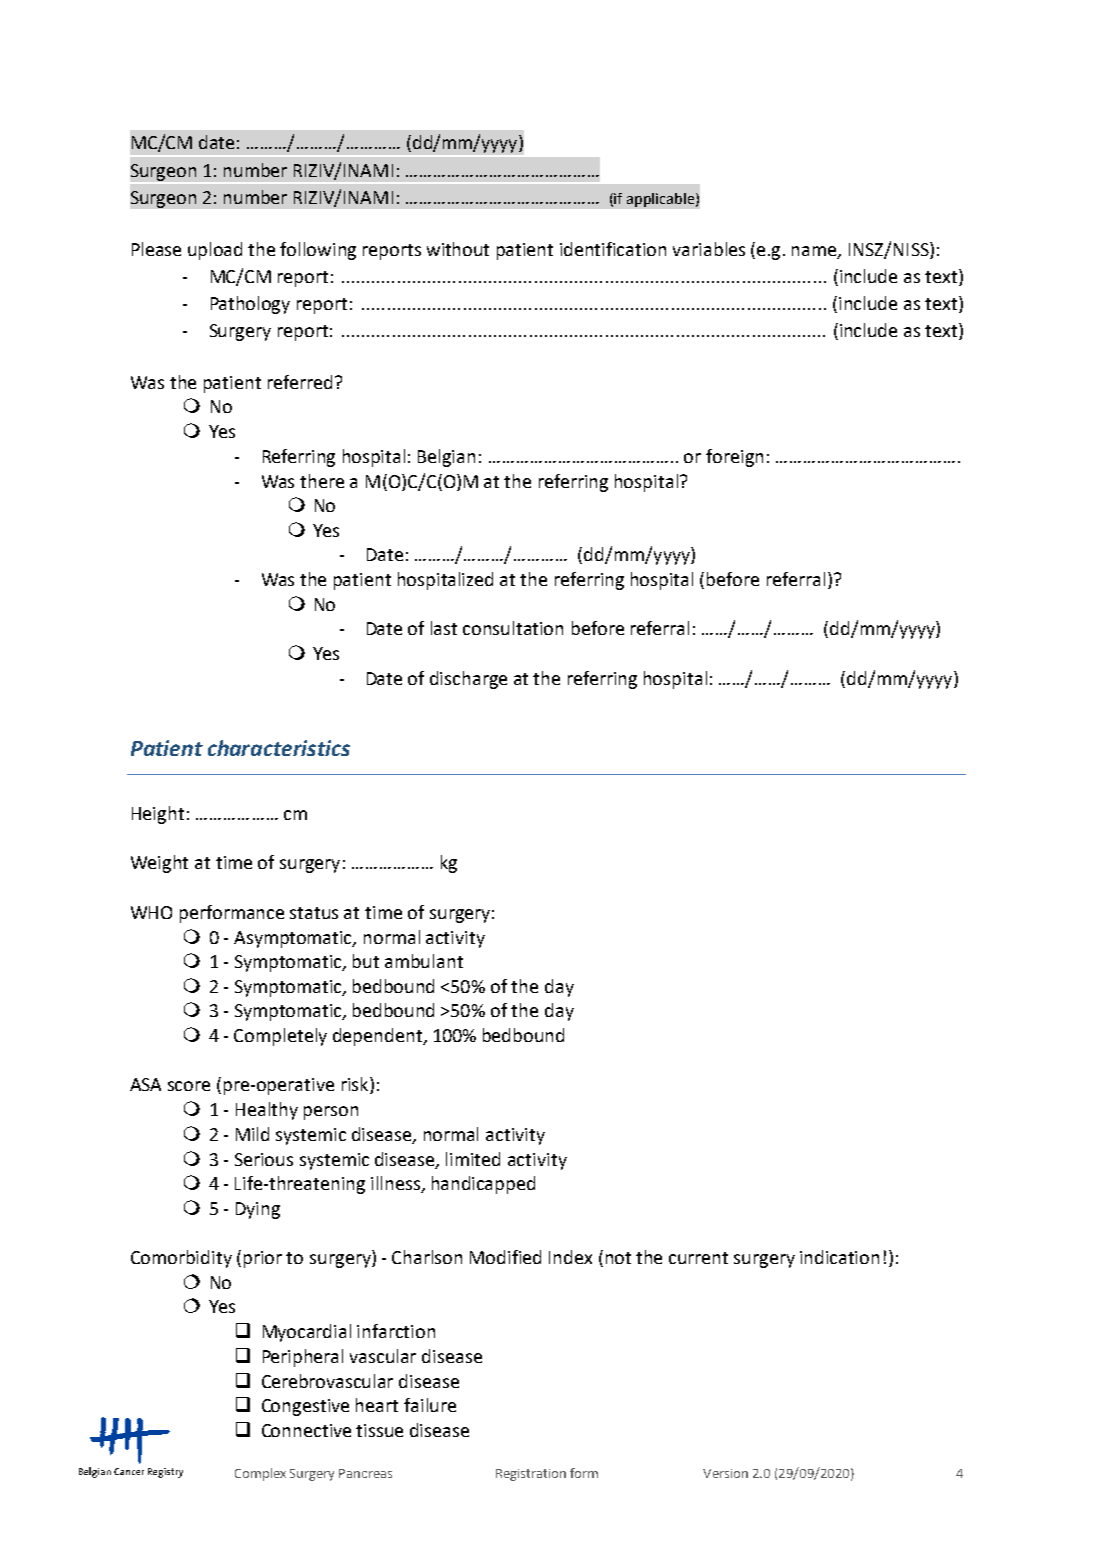 This screenshot has width=1094, height=1547. Describe the element at coordinates (468, 680) in the screenshot. I see `discharge` at that location.
